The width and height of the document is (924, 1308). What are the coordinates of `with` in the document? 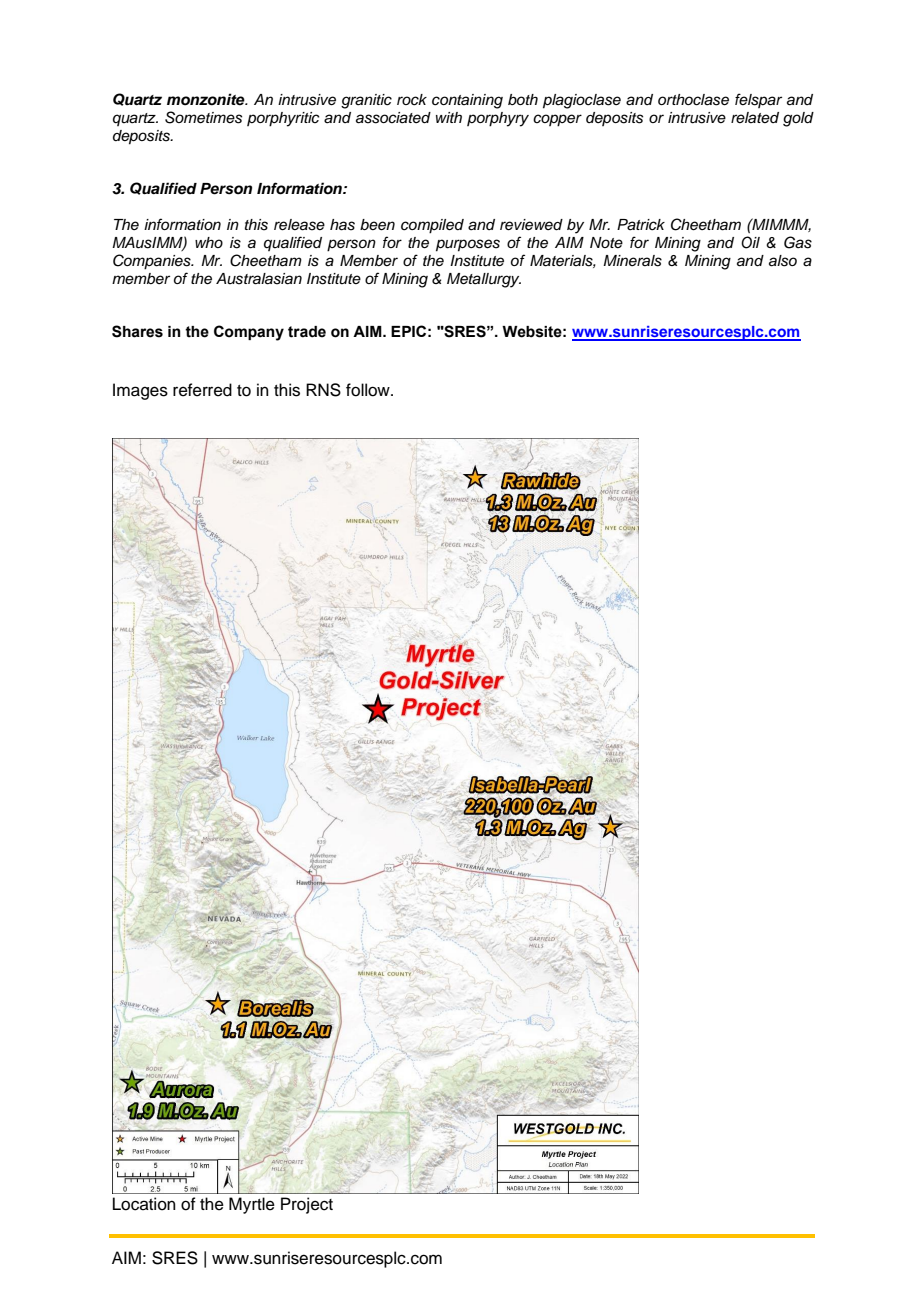 It's located at (449, 117).
